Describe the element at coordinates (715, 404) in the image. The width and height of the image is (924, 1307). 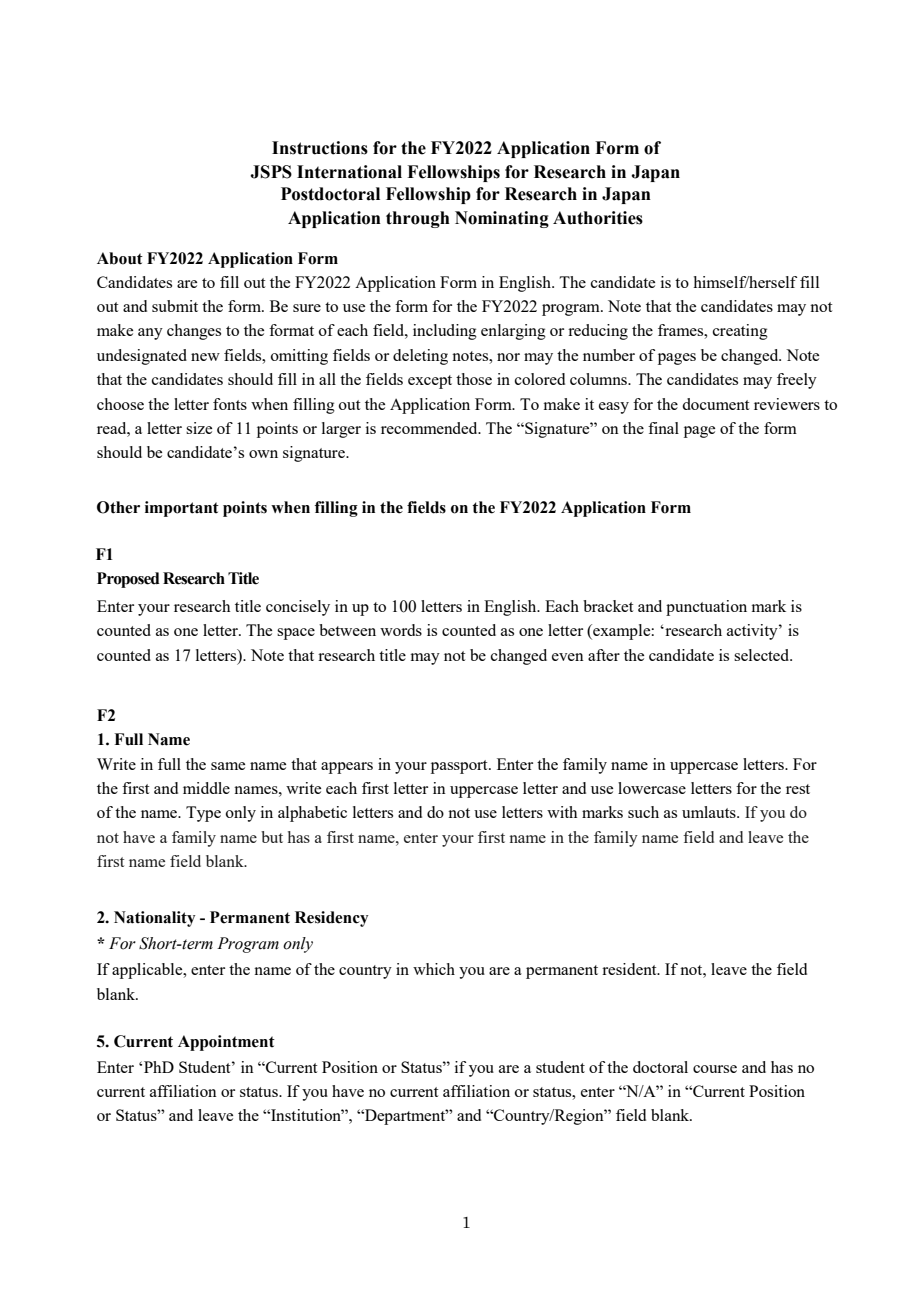
I see `document` at that location.
